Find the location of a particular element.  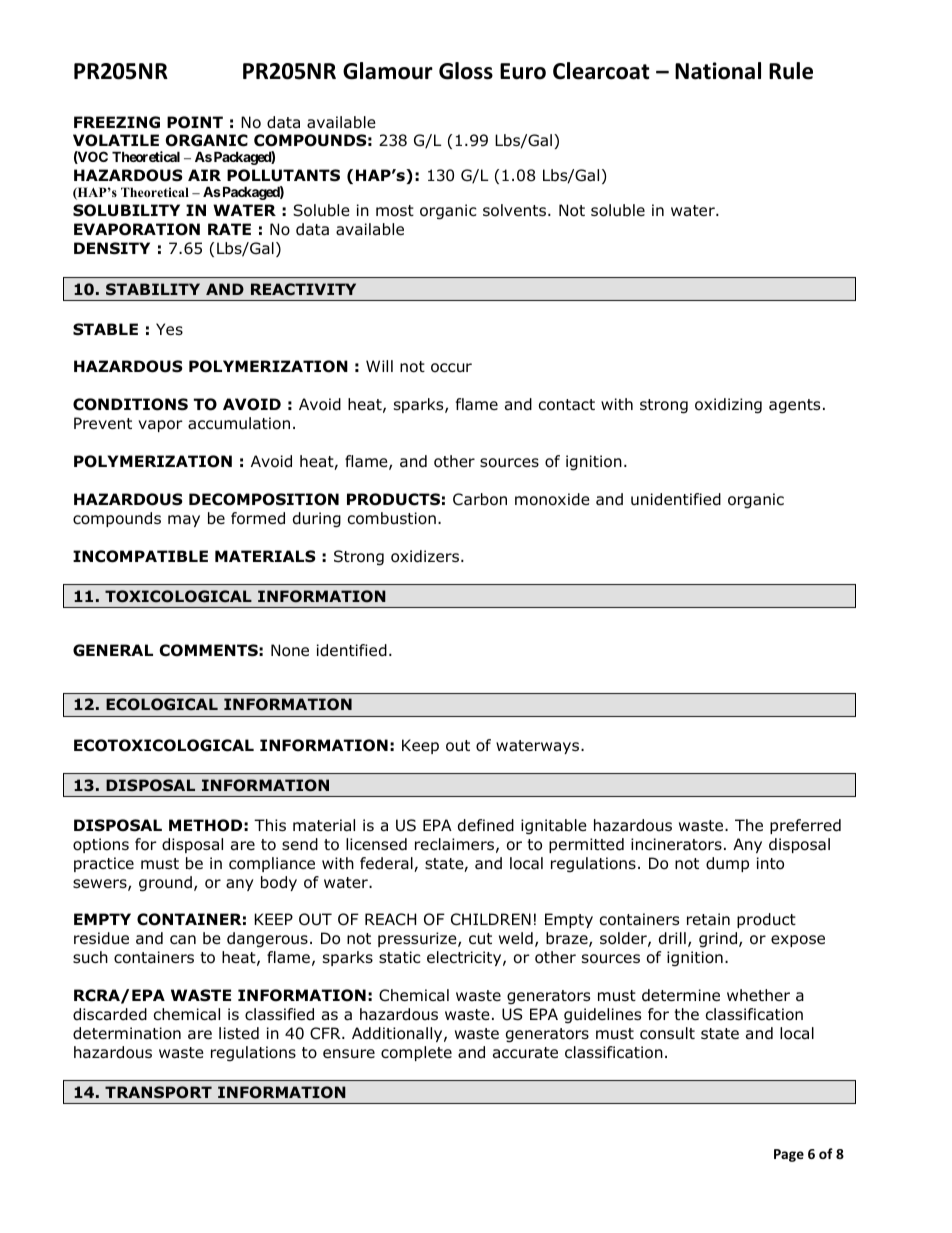

POINT is located at coordinates (195, 122).
